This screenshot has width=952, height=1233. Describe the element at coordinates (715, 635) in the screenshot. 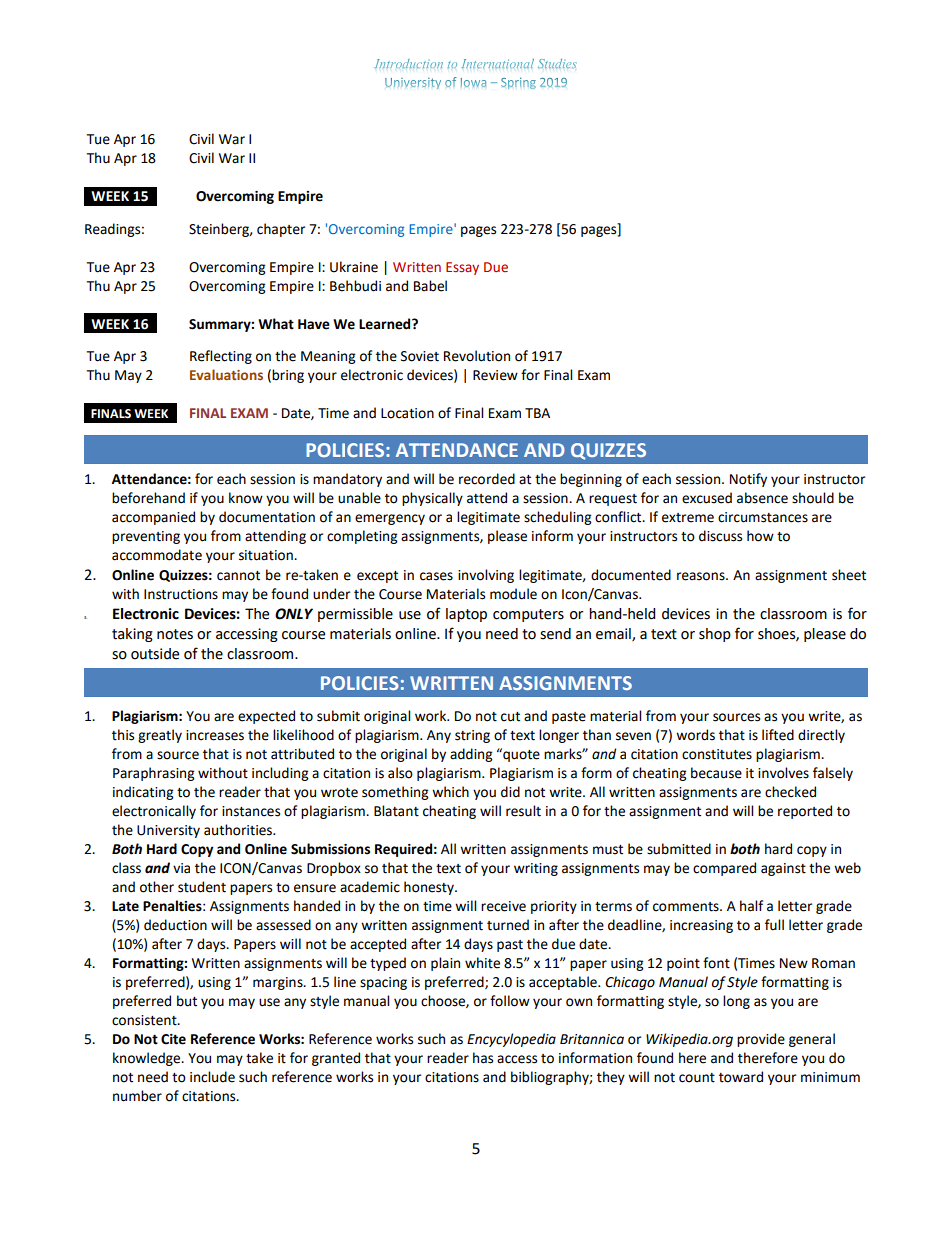

I see `shop` at that location.
